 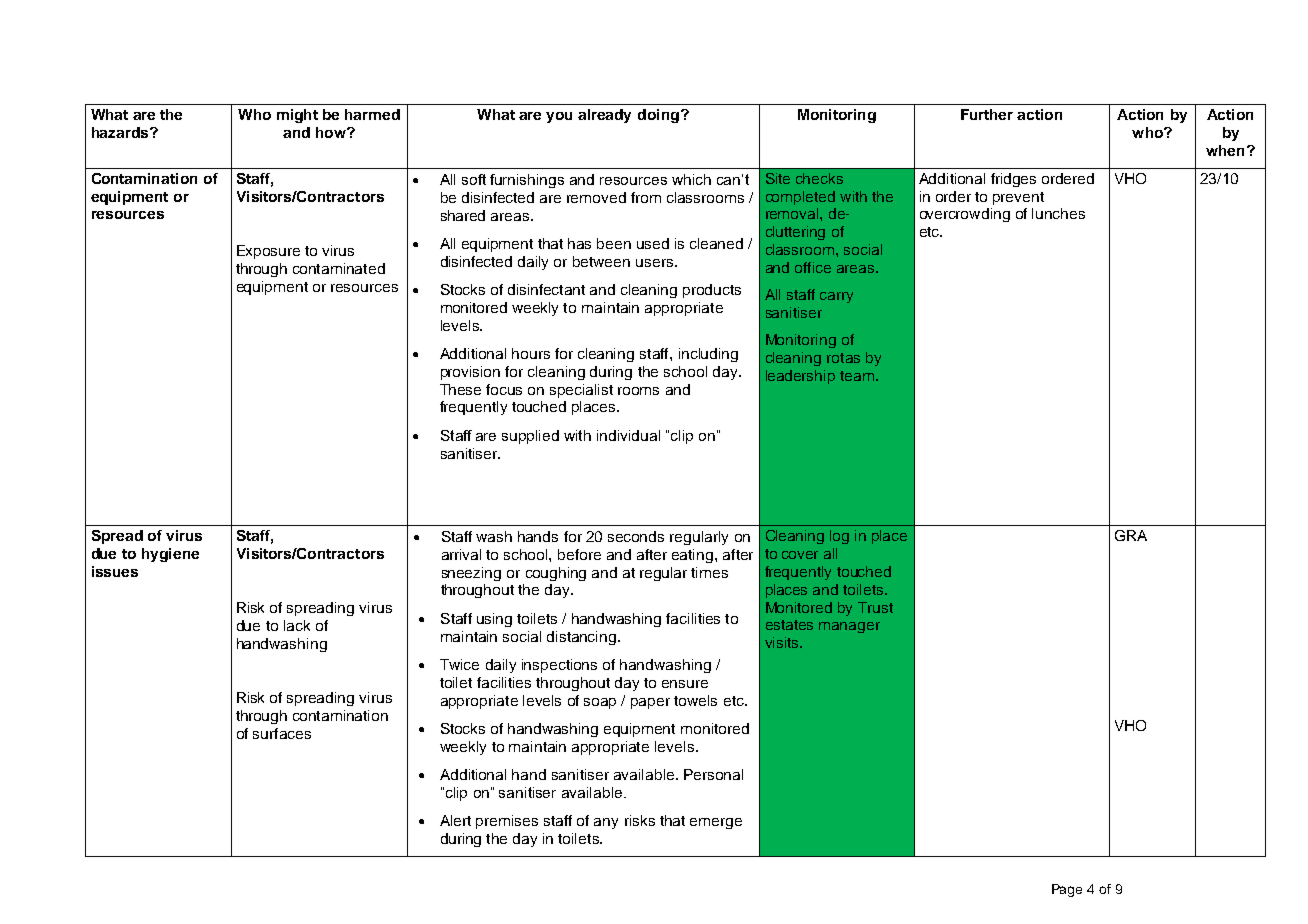 I want to click on hygiene, so click(x=170, y=555).
